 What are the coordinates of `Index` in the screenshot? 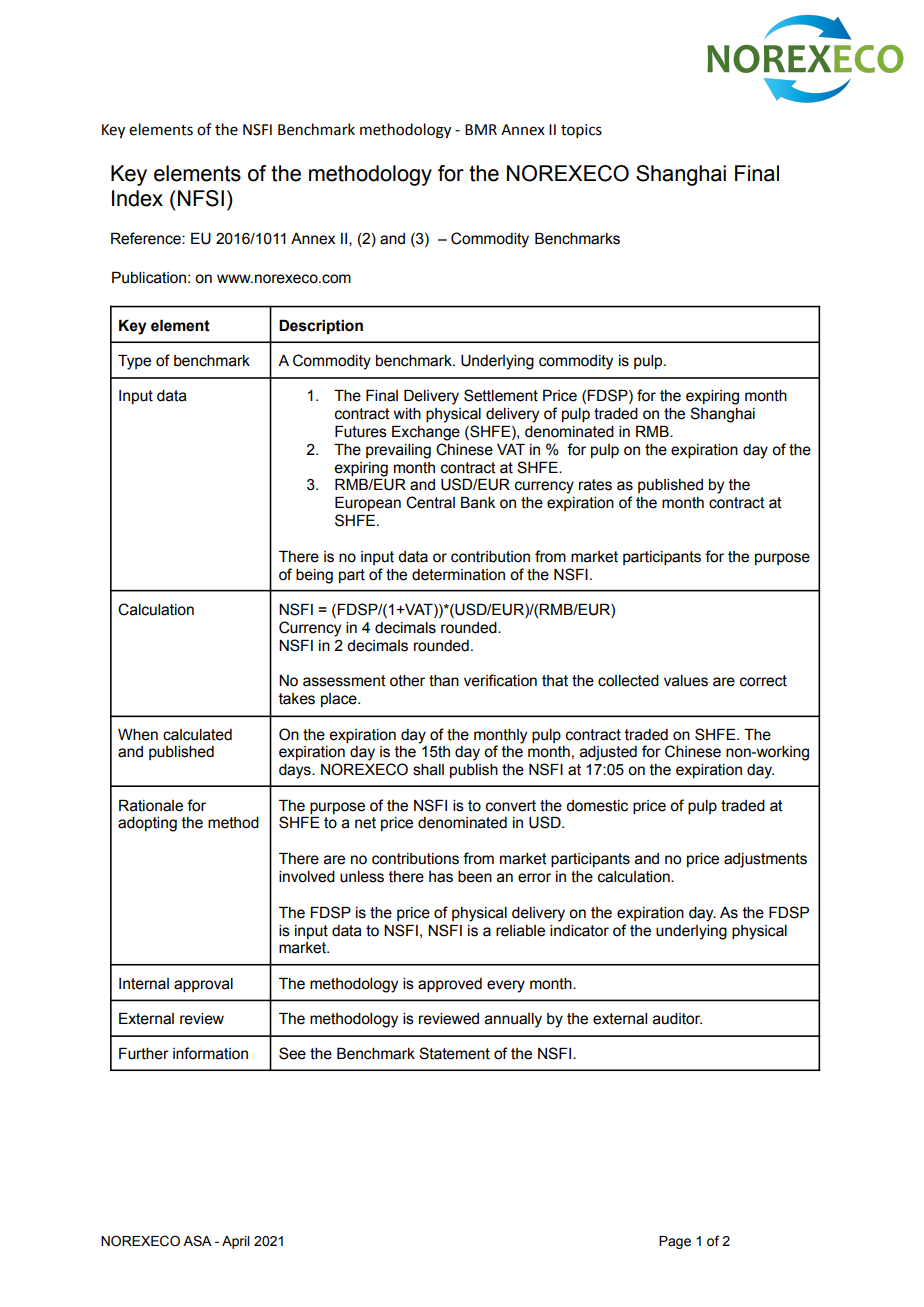 It's located at (137, 198).
